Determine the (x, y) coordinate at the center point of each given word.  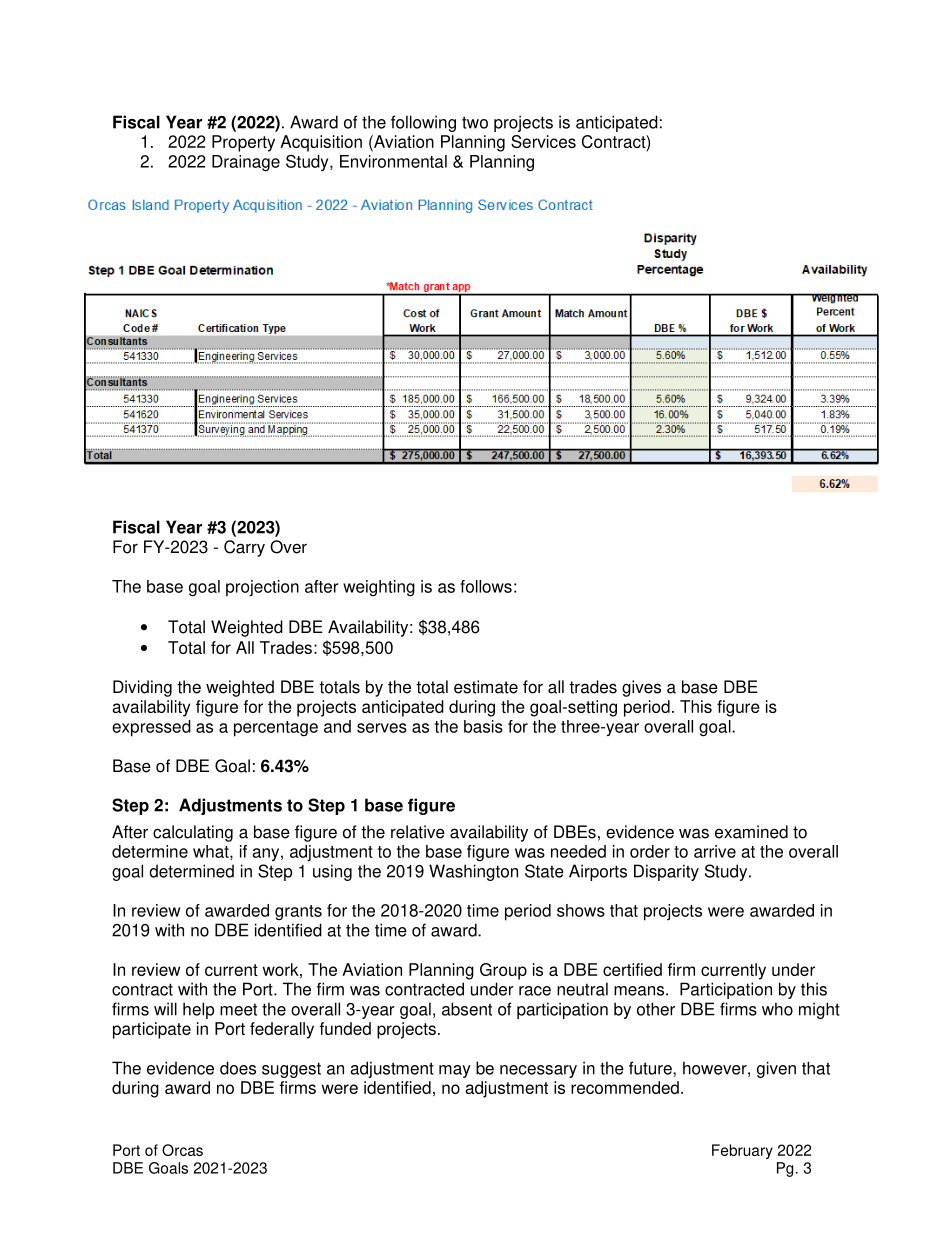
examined (751, 832)
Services (543, 141)
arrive (715, 851)
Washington (473, 872)
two (475, 122)
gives (641, 688)
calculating (193, 833)
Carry (244, 548)
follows (486, 586)
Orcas (182, 1150)
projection (262, 588)
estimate (486, 687)
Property (243, 143)
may (455, 1071)
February (742, 1151)
